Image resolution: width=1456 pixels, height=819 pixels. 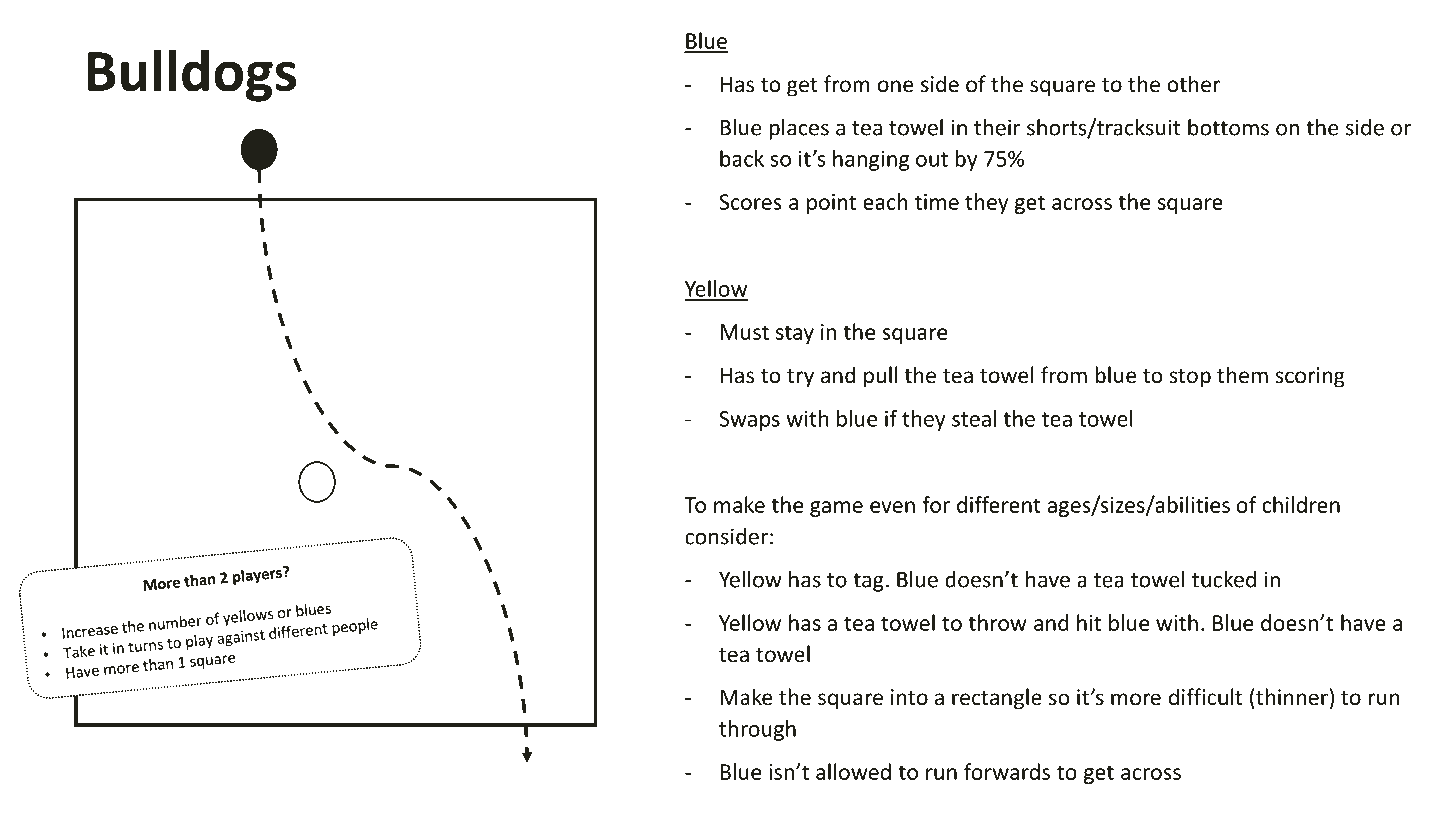 I want to click on Swaps, so click(x=749, y=421).
